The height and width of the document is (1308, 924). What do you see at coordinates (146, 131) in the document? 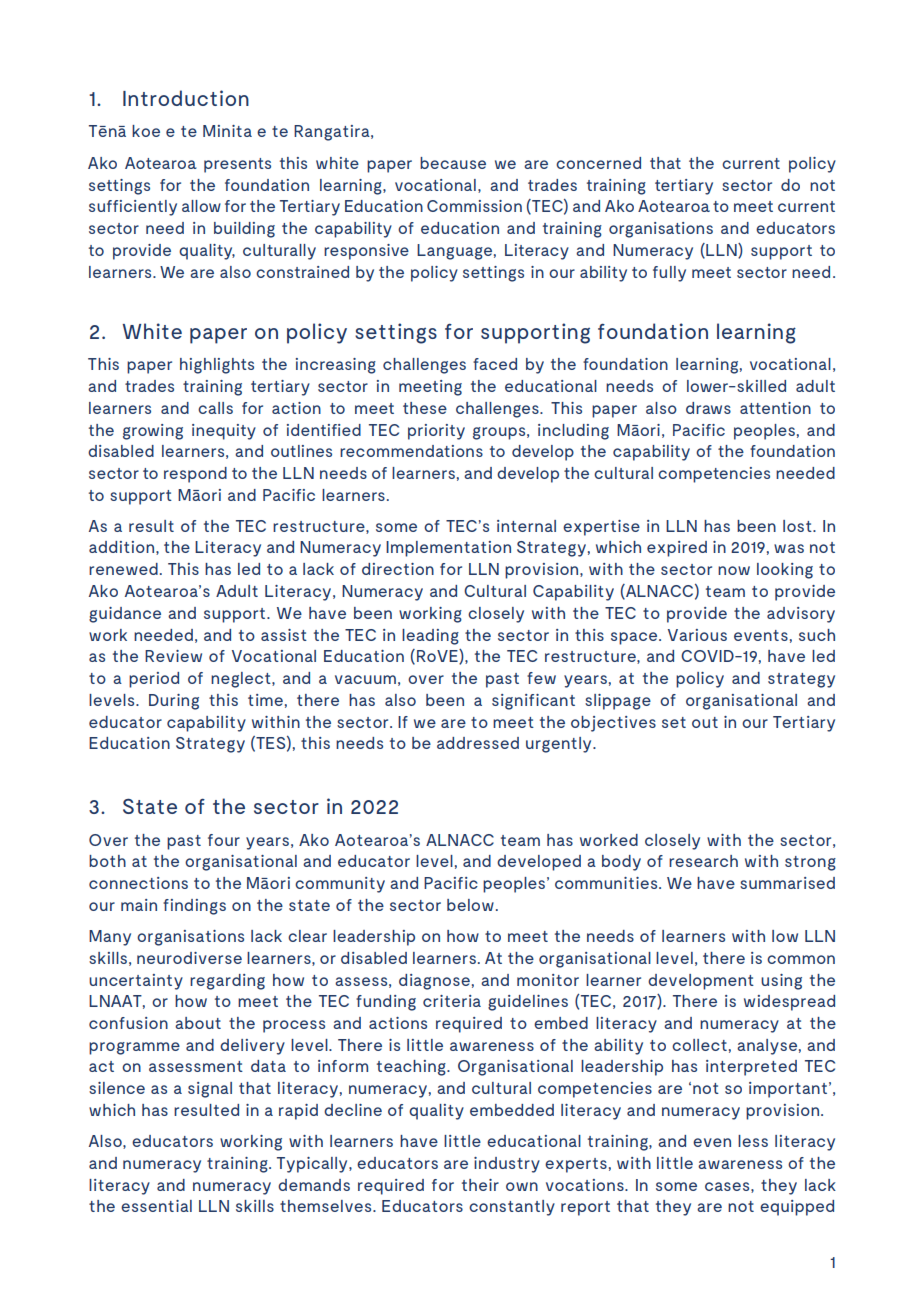
I see `koe` at bounding box center [146, 131].
